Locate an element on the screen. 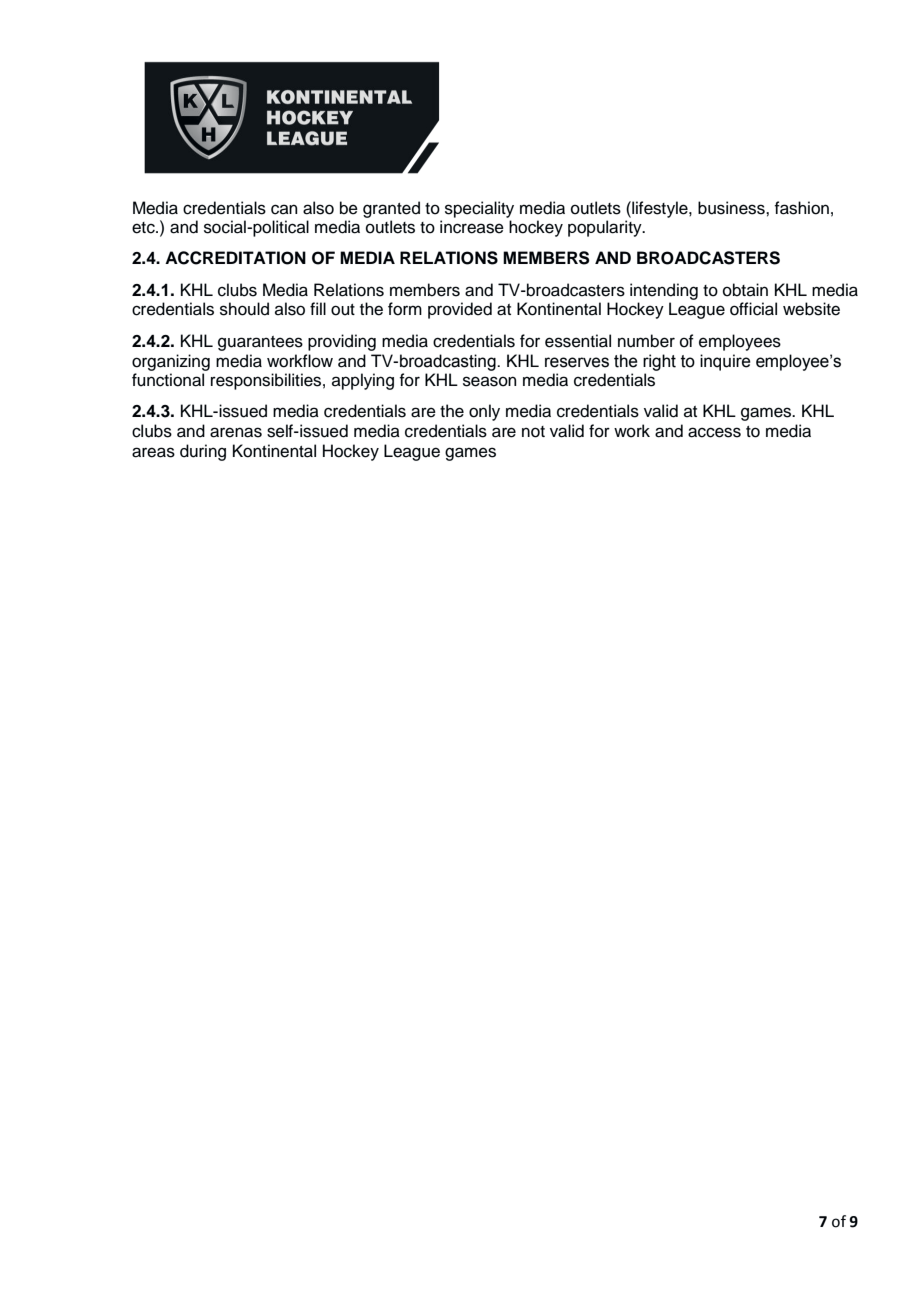  guarantees is located at coordinates (260, 343).
